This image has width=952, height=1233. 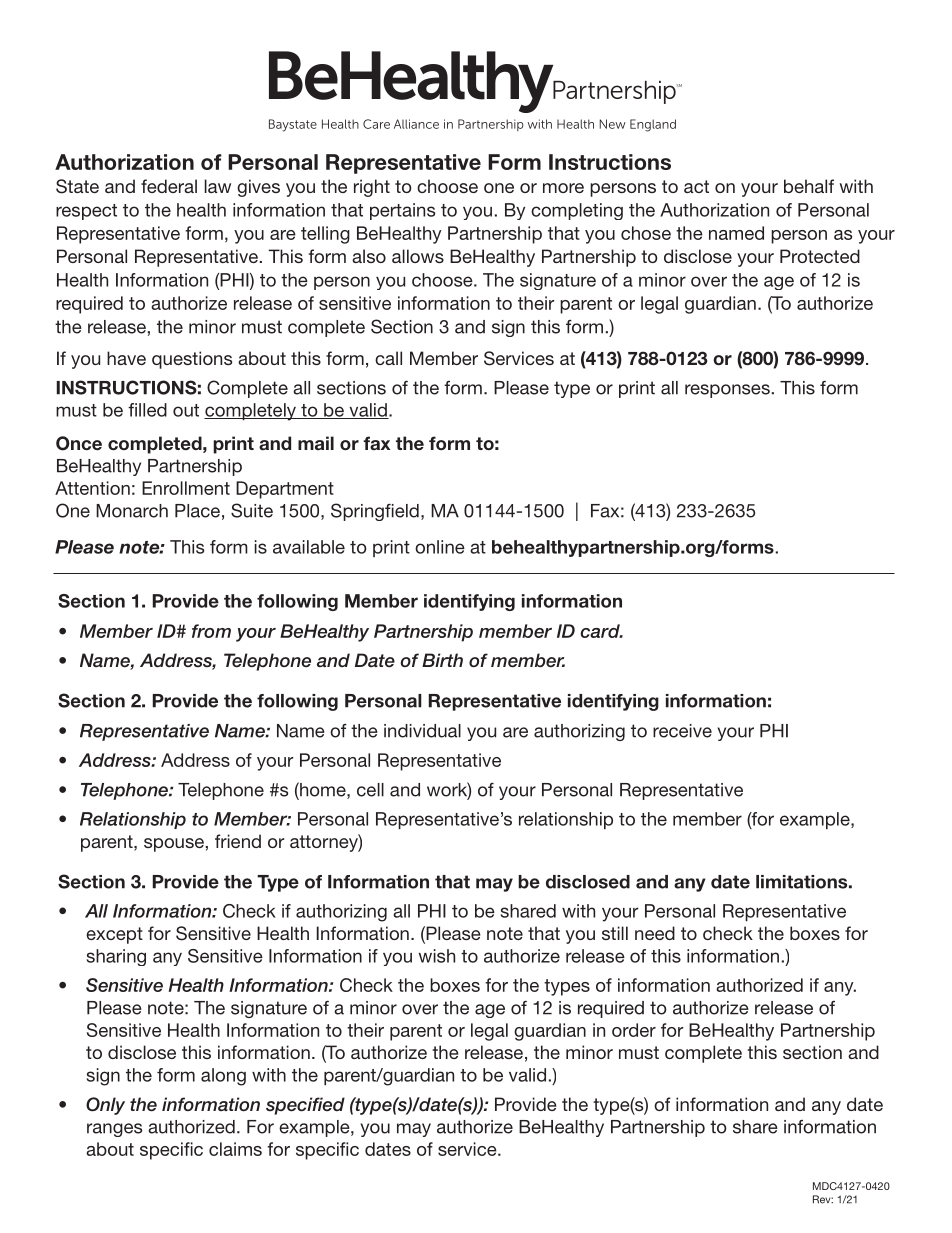 What do you see at coordinates (114, 1130) in the image?
I see `ranges` at bounding box center [114, 1130].
